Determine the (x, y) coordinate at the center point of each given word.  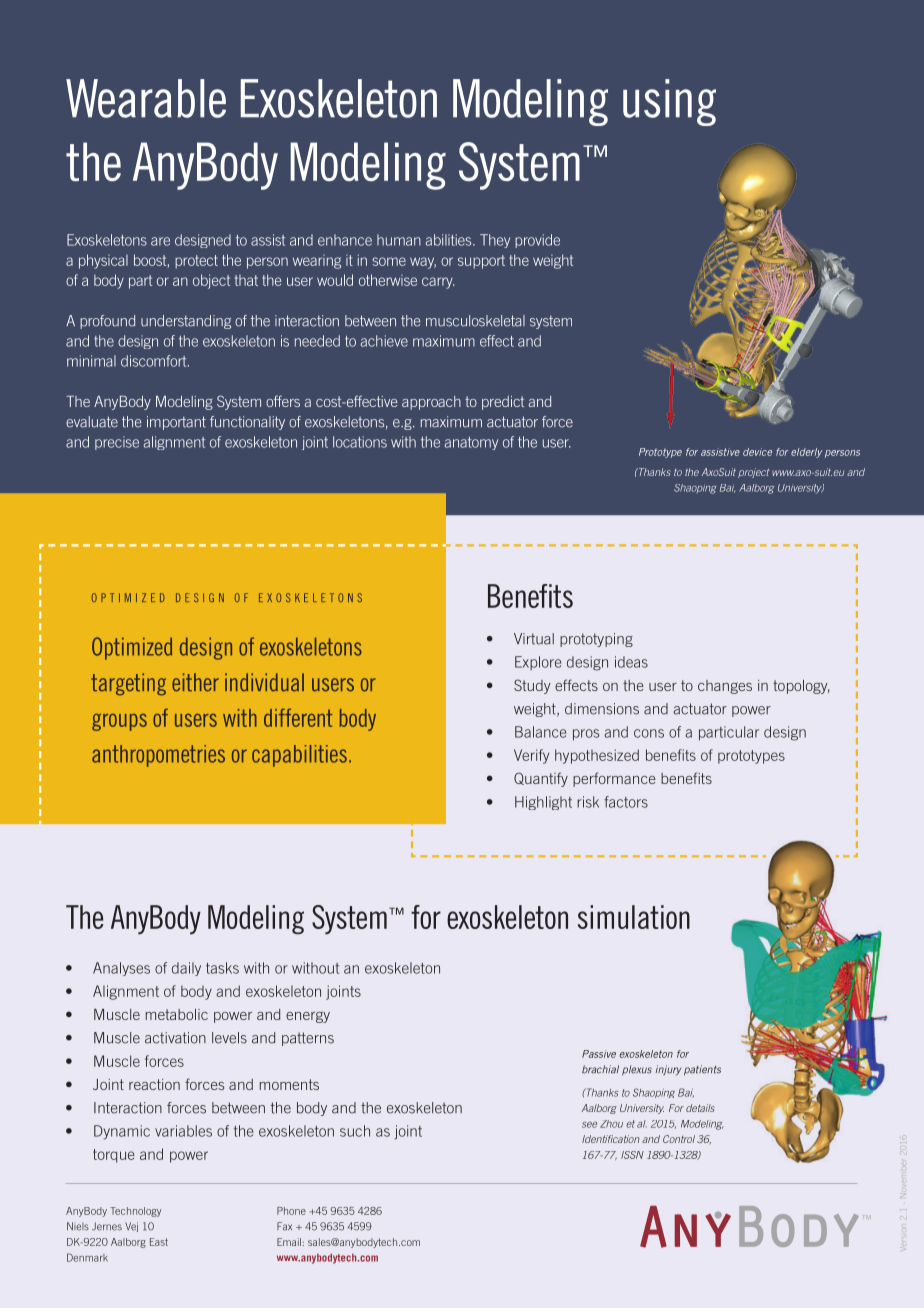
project (754, 473)
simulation (634, 917)
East (159, 1242)
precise (117, 443)
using (669, 102)
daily (186, 969)
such (355, 1131)
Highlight (543, 803)
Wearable (146, 98)
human (399, 240)
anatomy (471, 443)
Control (679, 1139)
